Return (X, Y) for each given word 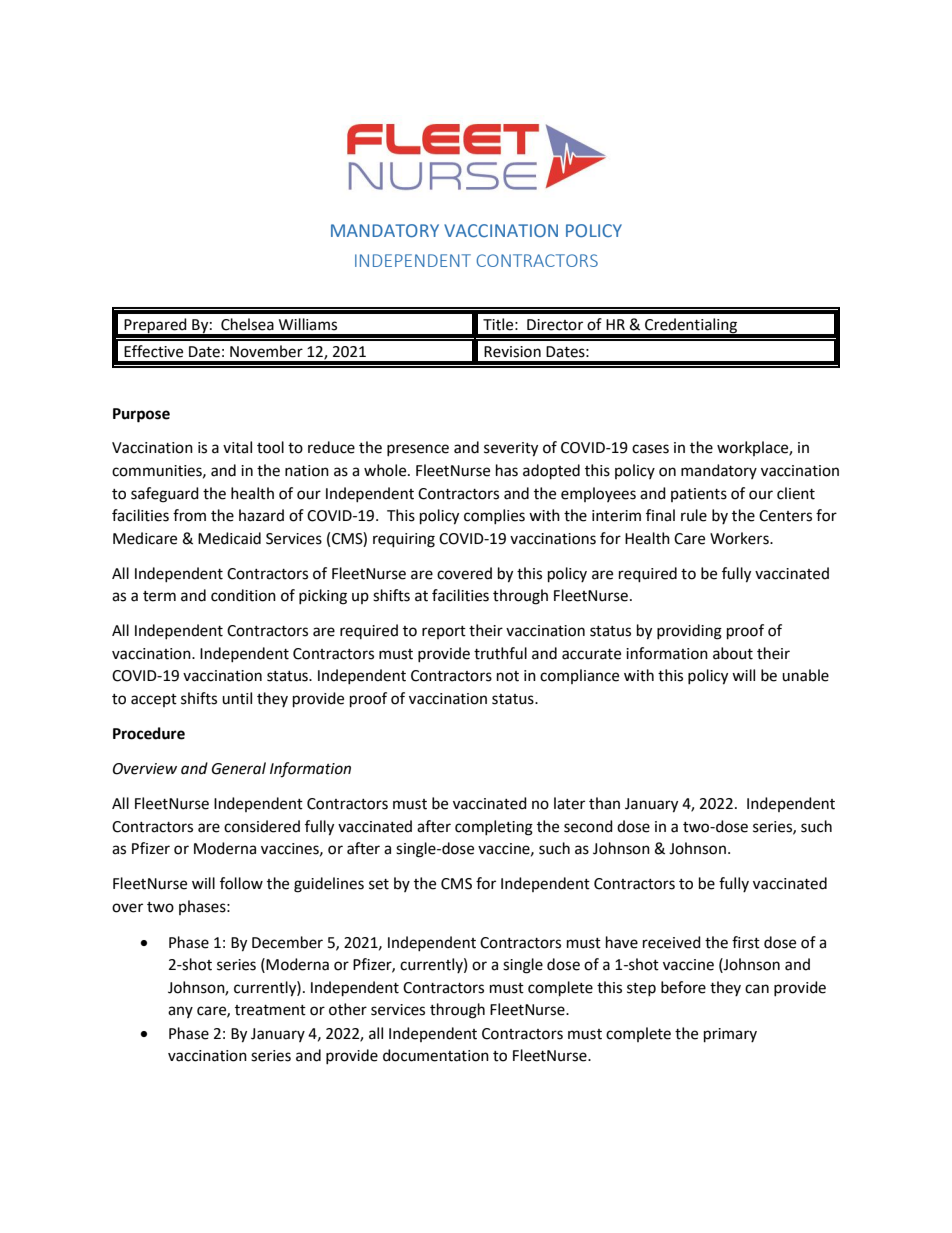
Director (555, 325)
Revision (512, 352)
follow (241, 883)
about (733, 653)
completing (494, 828)
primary (730, 1035)
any (180, 1012)
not (508, 676)
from (189, 515)
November (266, 351)
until (237, 698)
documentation (436, 1055)
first (746, 942)
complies (494, 516)
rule (694, 515)
